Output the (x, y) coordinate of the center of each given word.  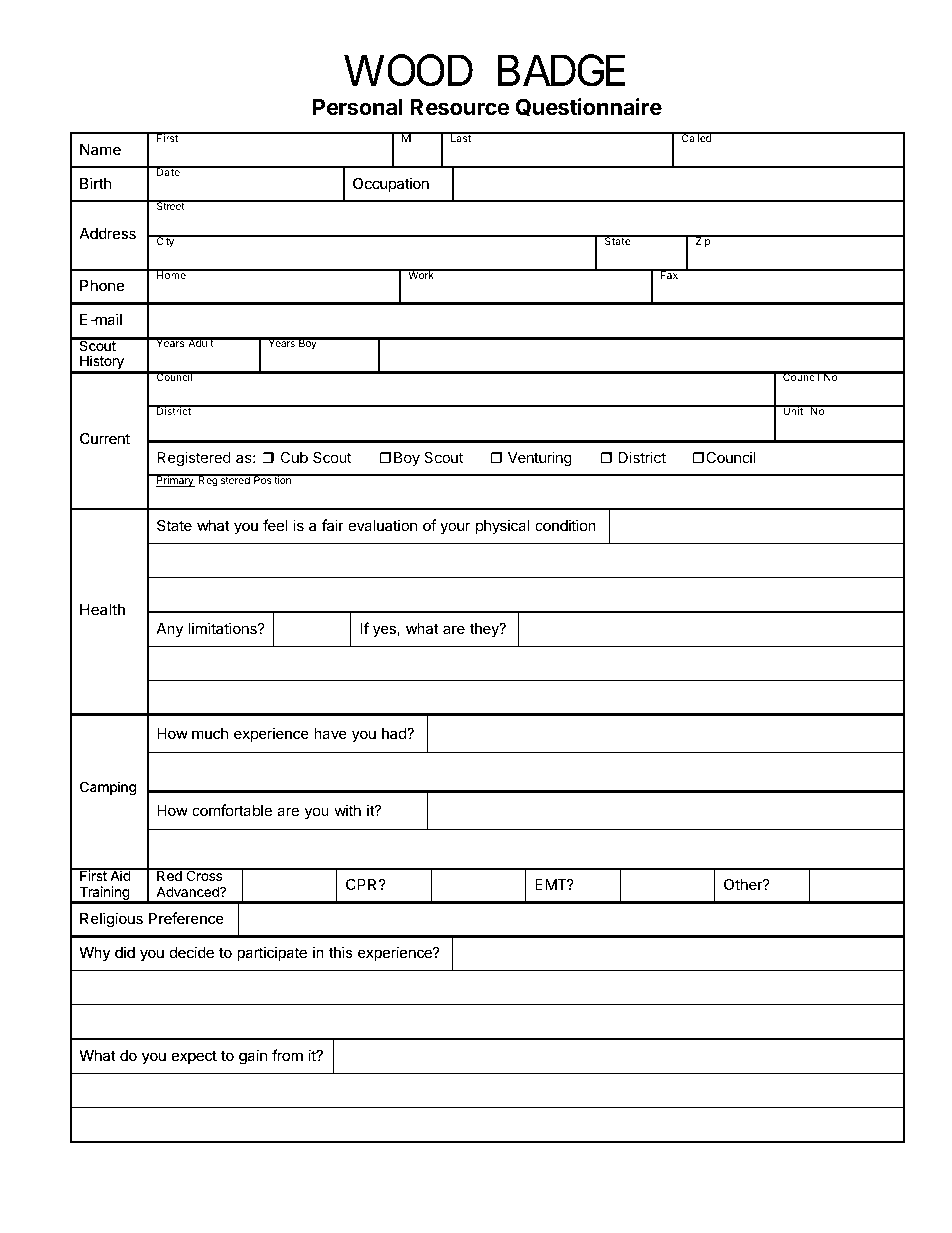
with (347, 810)
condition (565, 525)
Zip (702, 241)
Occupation (391, 184)
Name (100, 149)
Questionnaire (588, 107)
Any (170, 630)
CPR (363, 884)
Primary (175, 481)
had (395, 733)
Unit (793, 410)
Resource (459, 107)
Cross (204, 875)
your (455, 528)
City (165, 241)
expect (194, 1057)
